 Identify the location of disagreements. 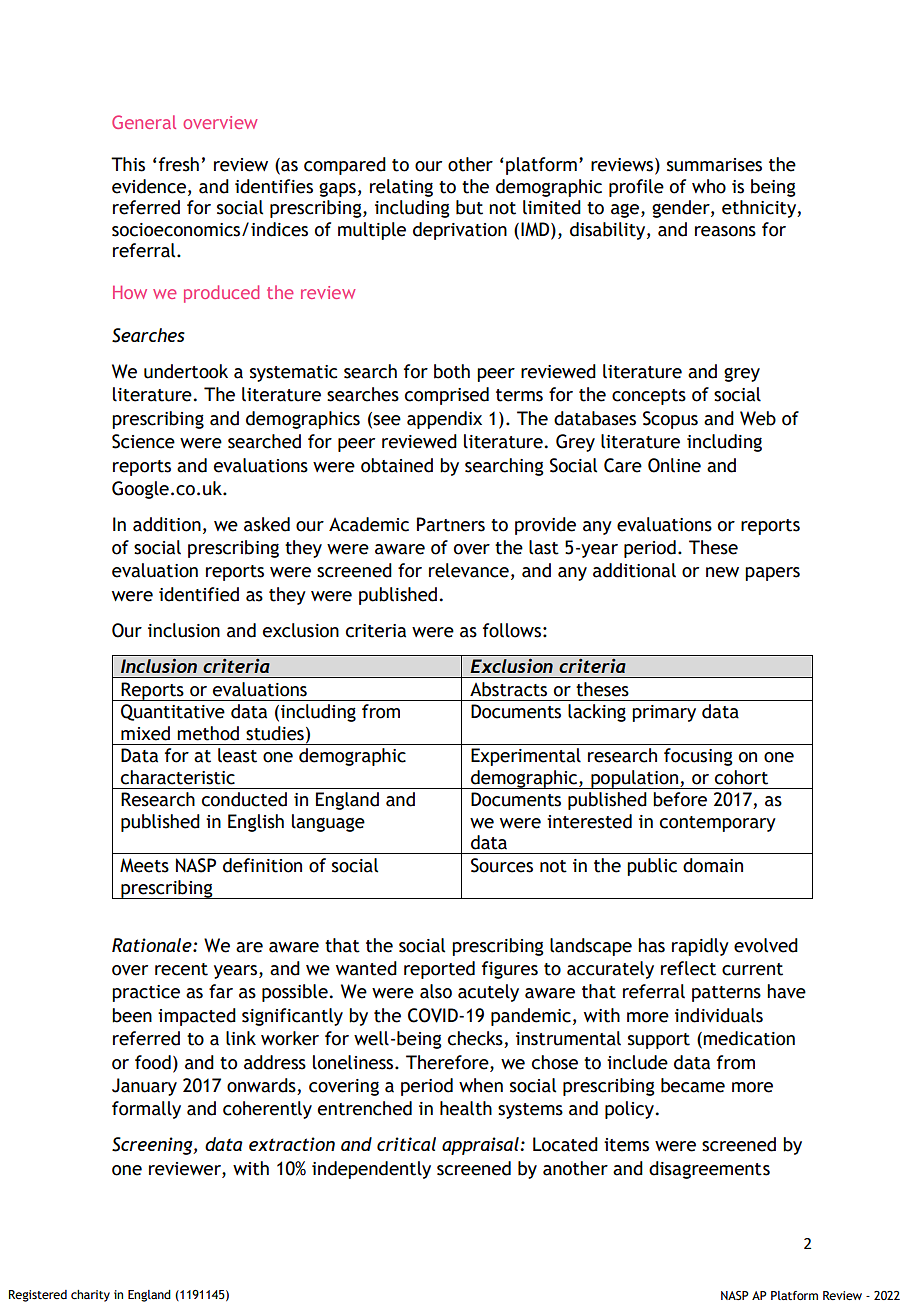
(709, 1170).
